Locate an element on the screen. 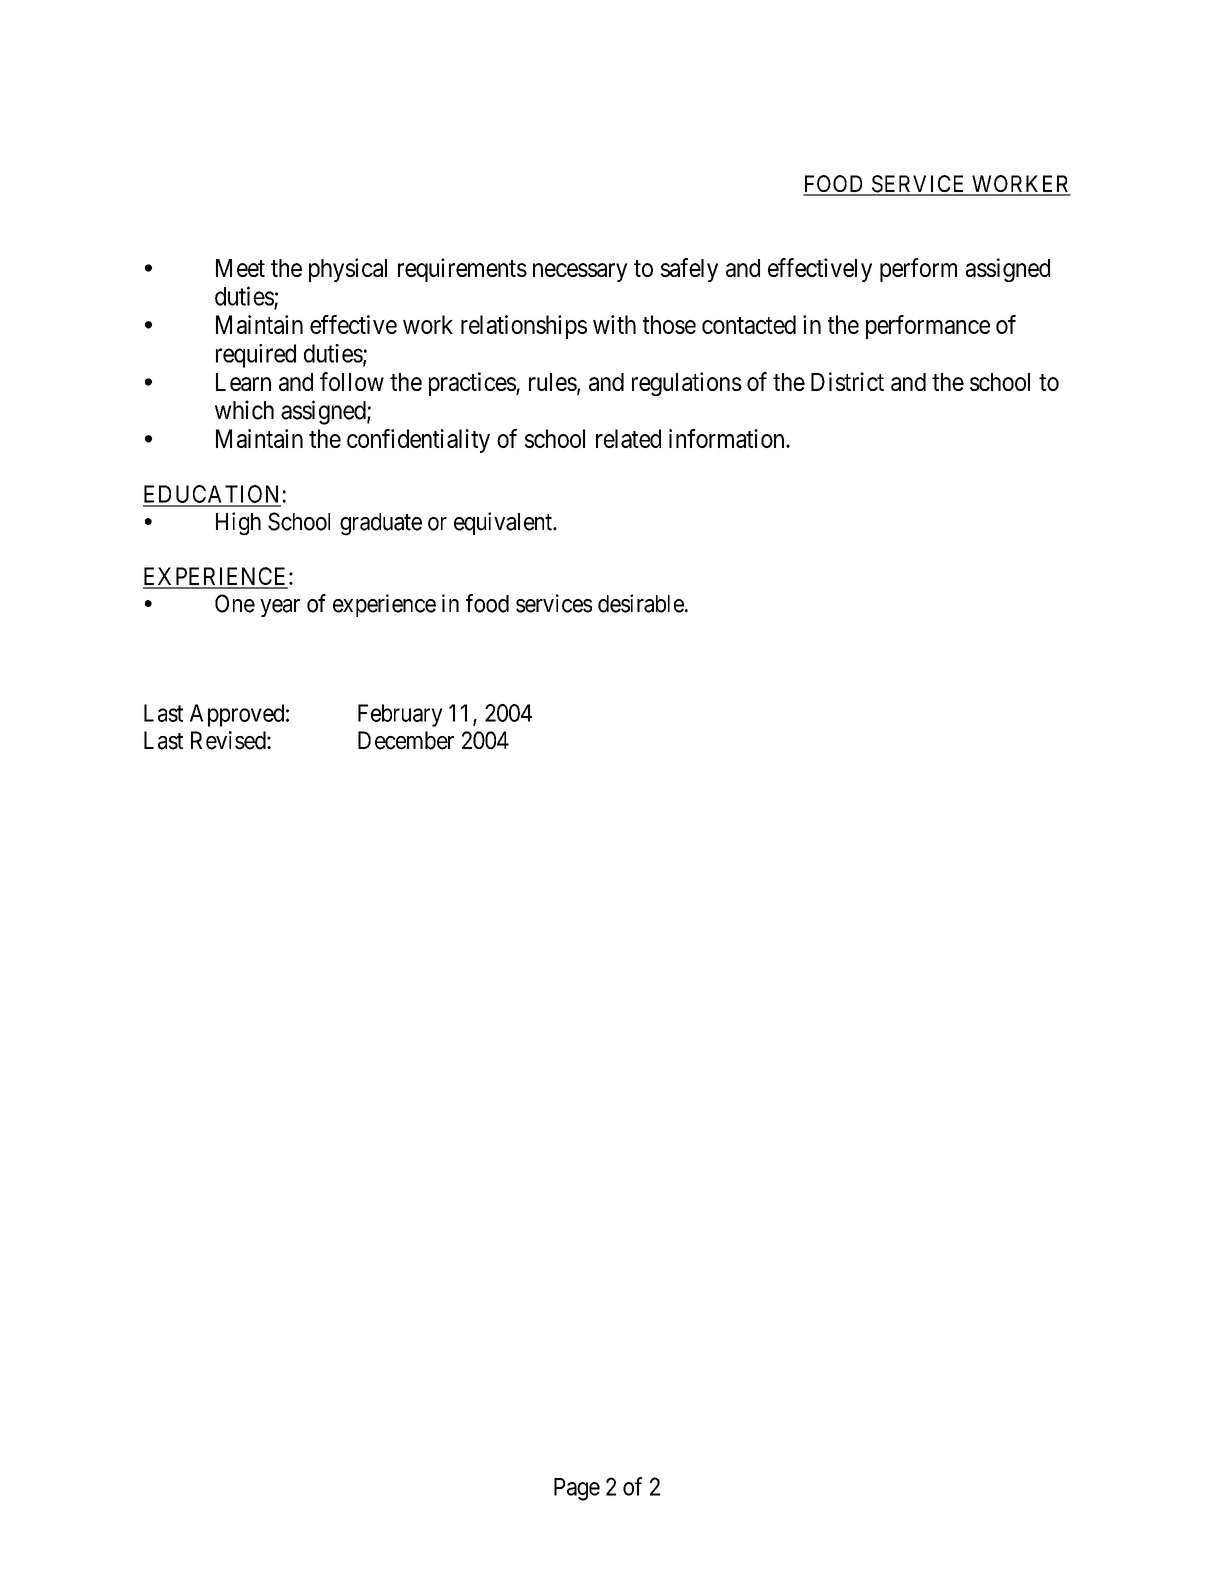 The width and height of the screenshot is (1213, 1570). information is located at coordinates (728, 438).
